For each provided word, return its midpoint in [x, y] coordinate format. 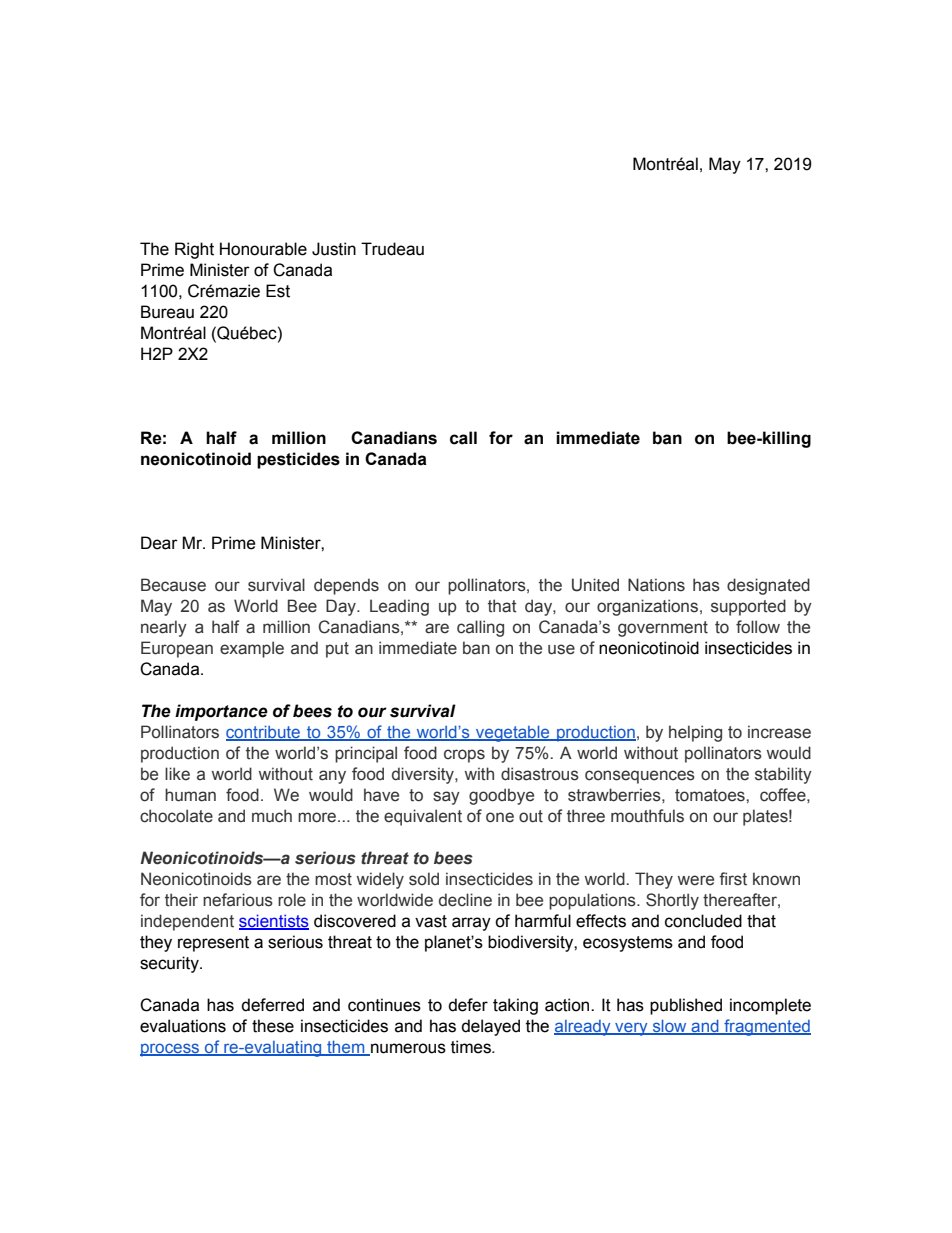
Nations [656, 585]
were [696, 880]
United [595, 585]
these [273, 1026]
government [663, 629]
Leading [399, 607]
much [272, 816]
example [252, 649]
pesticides [298, 460]
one [500, 817]
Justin [334, 249]
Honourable [263, 249]
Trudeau [392, 249]
